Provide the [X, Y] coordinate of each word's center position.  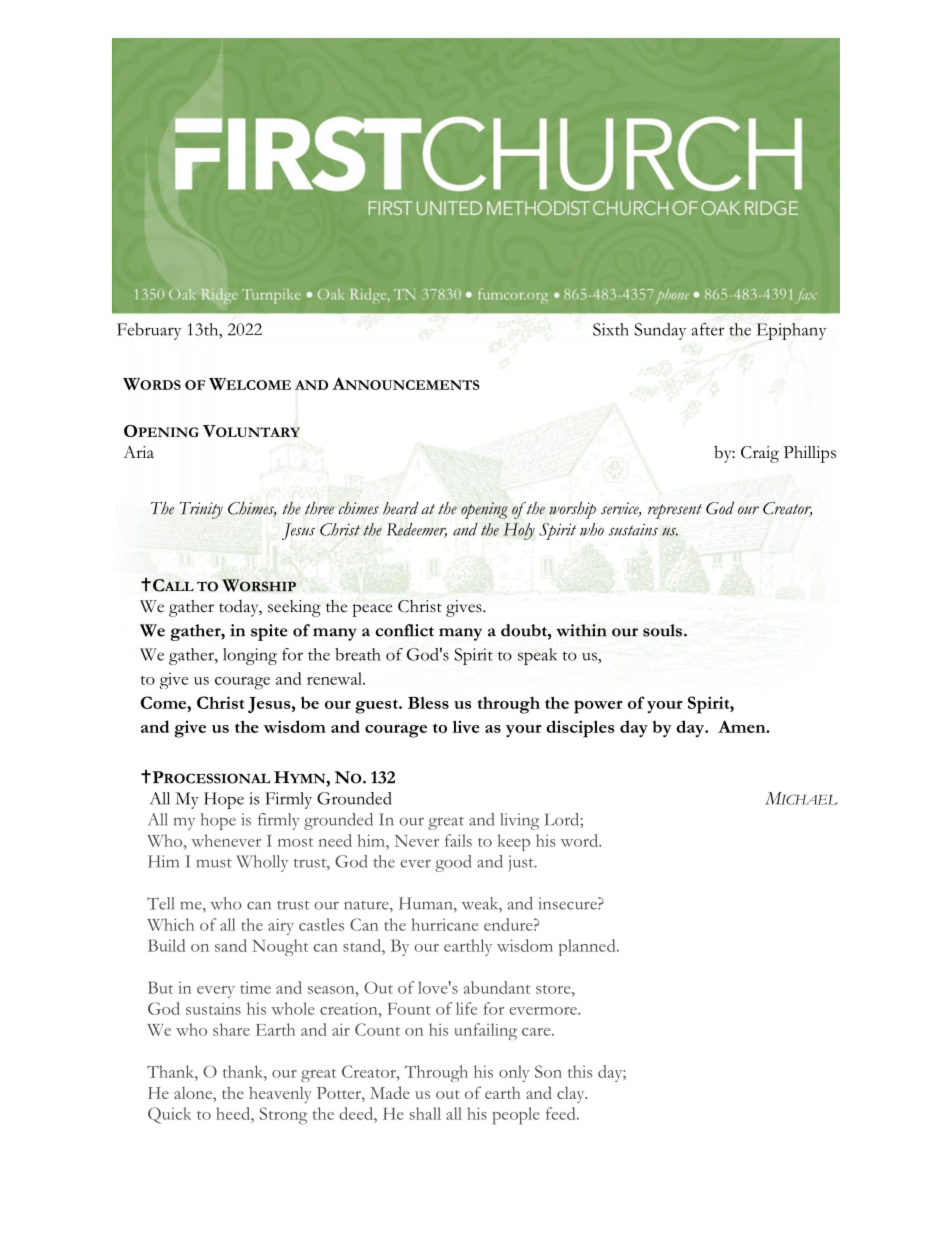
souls [664, 630]
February [149, 331]
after [707, 329]
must [214, 863]
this [580, 1071]
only [514, 1073]
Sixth [611, 329]
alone [194, 1093]
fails [458, 840]
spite [269, 632]
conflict [404, 630]
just [522, 863]
